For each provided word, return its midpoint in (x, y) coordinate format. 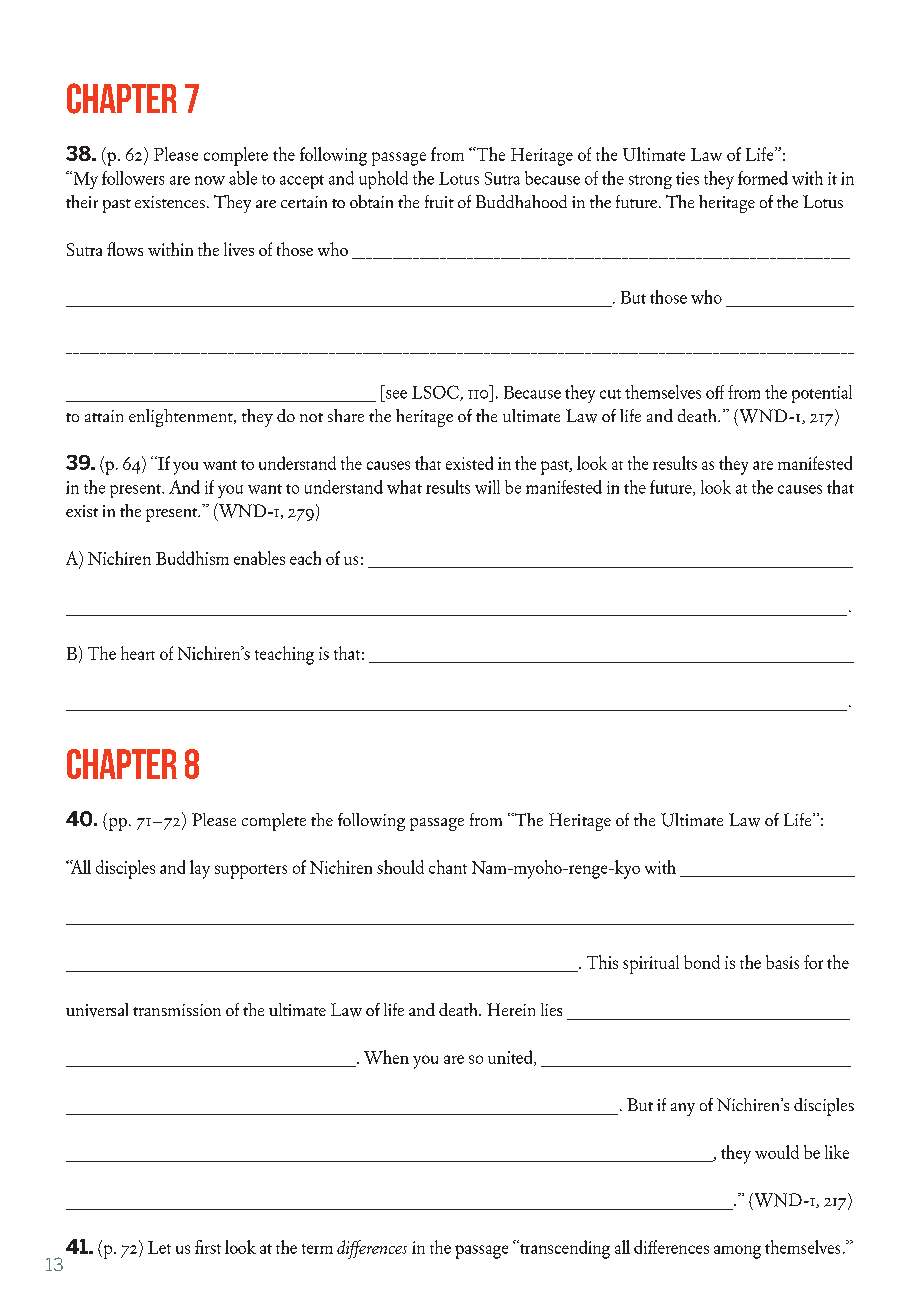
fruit (439, 201)
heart (138, 653)
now (210, 180)
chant (448, 867)
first (208, 1247)
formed (763, 178)
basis (782, 962)
